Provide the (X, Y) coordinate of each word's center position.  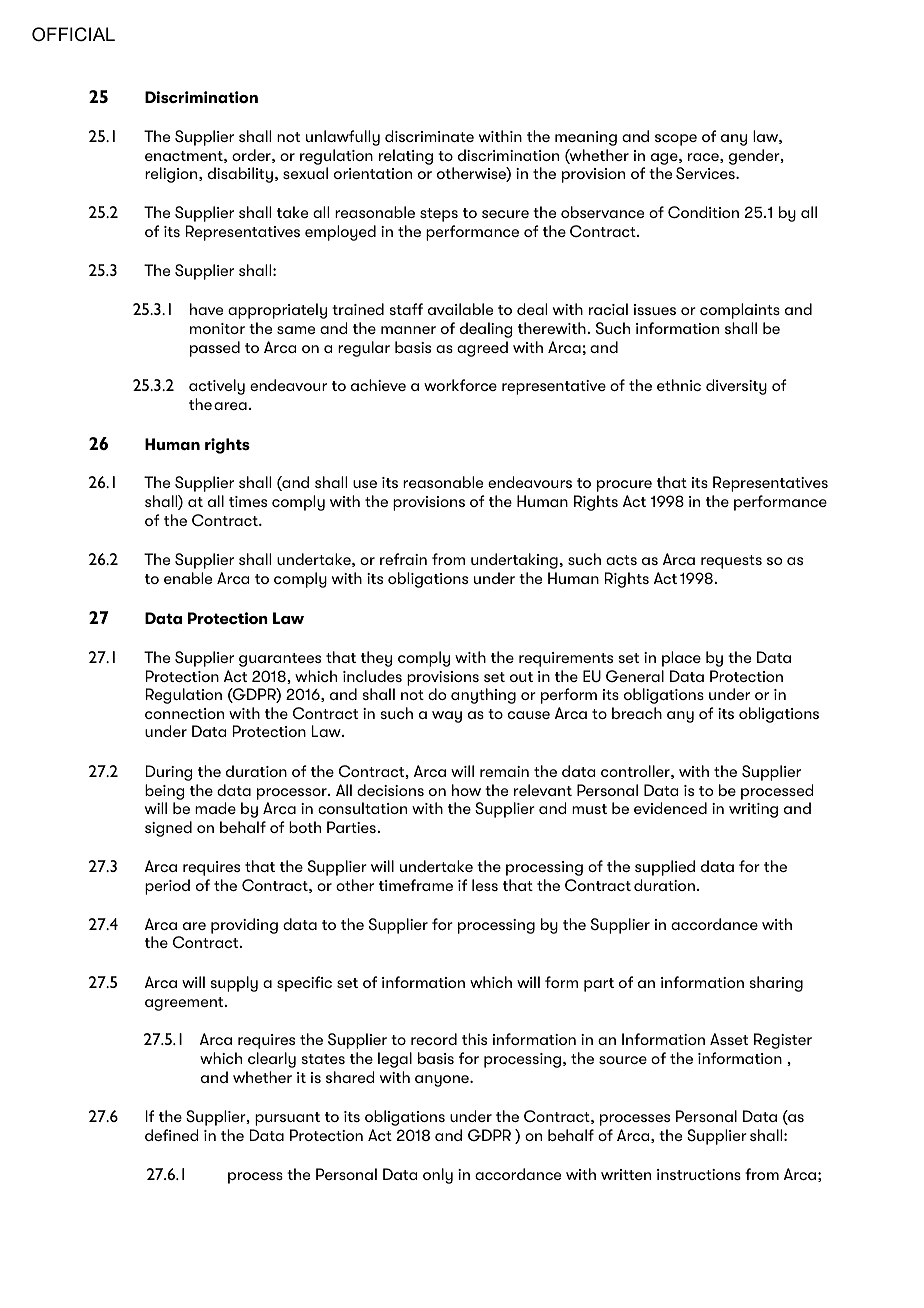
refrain (403, 559)
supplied (665, 868)
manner (408, 330)
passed (215, 349)
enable (188, 578)
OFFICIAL (73, 34)
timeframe (416, 885)
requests (731, 562)
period (167, 887)
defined (172, 1135)
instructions (699, 1174)
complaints (740, 311)
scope (676, 140)
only (438, 1176)
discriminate (429, 136)
